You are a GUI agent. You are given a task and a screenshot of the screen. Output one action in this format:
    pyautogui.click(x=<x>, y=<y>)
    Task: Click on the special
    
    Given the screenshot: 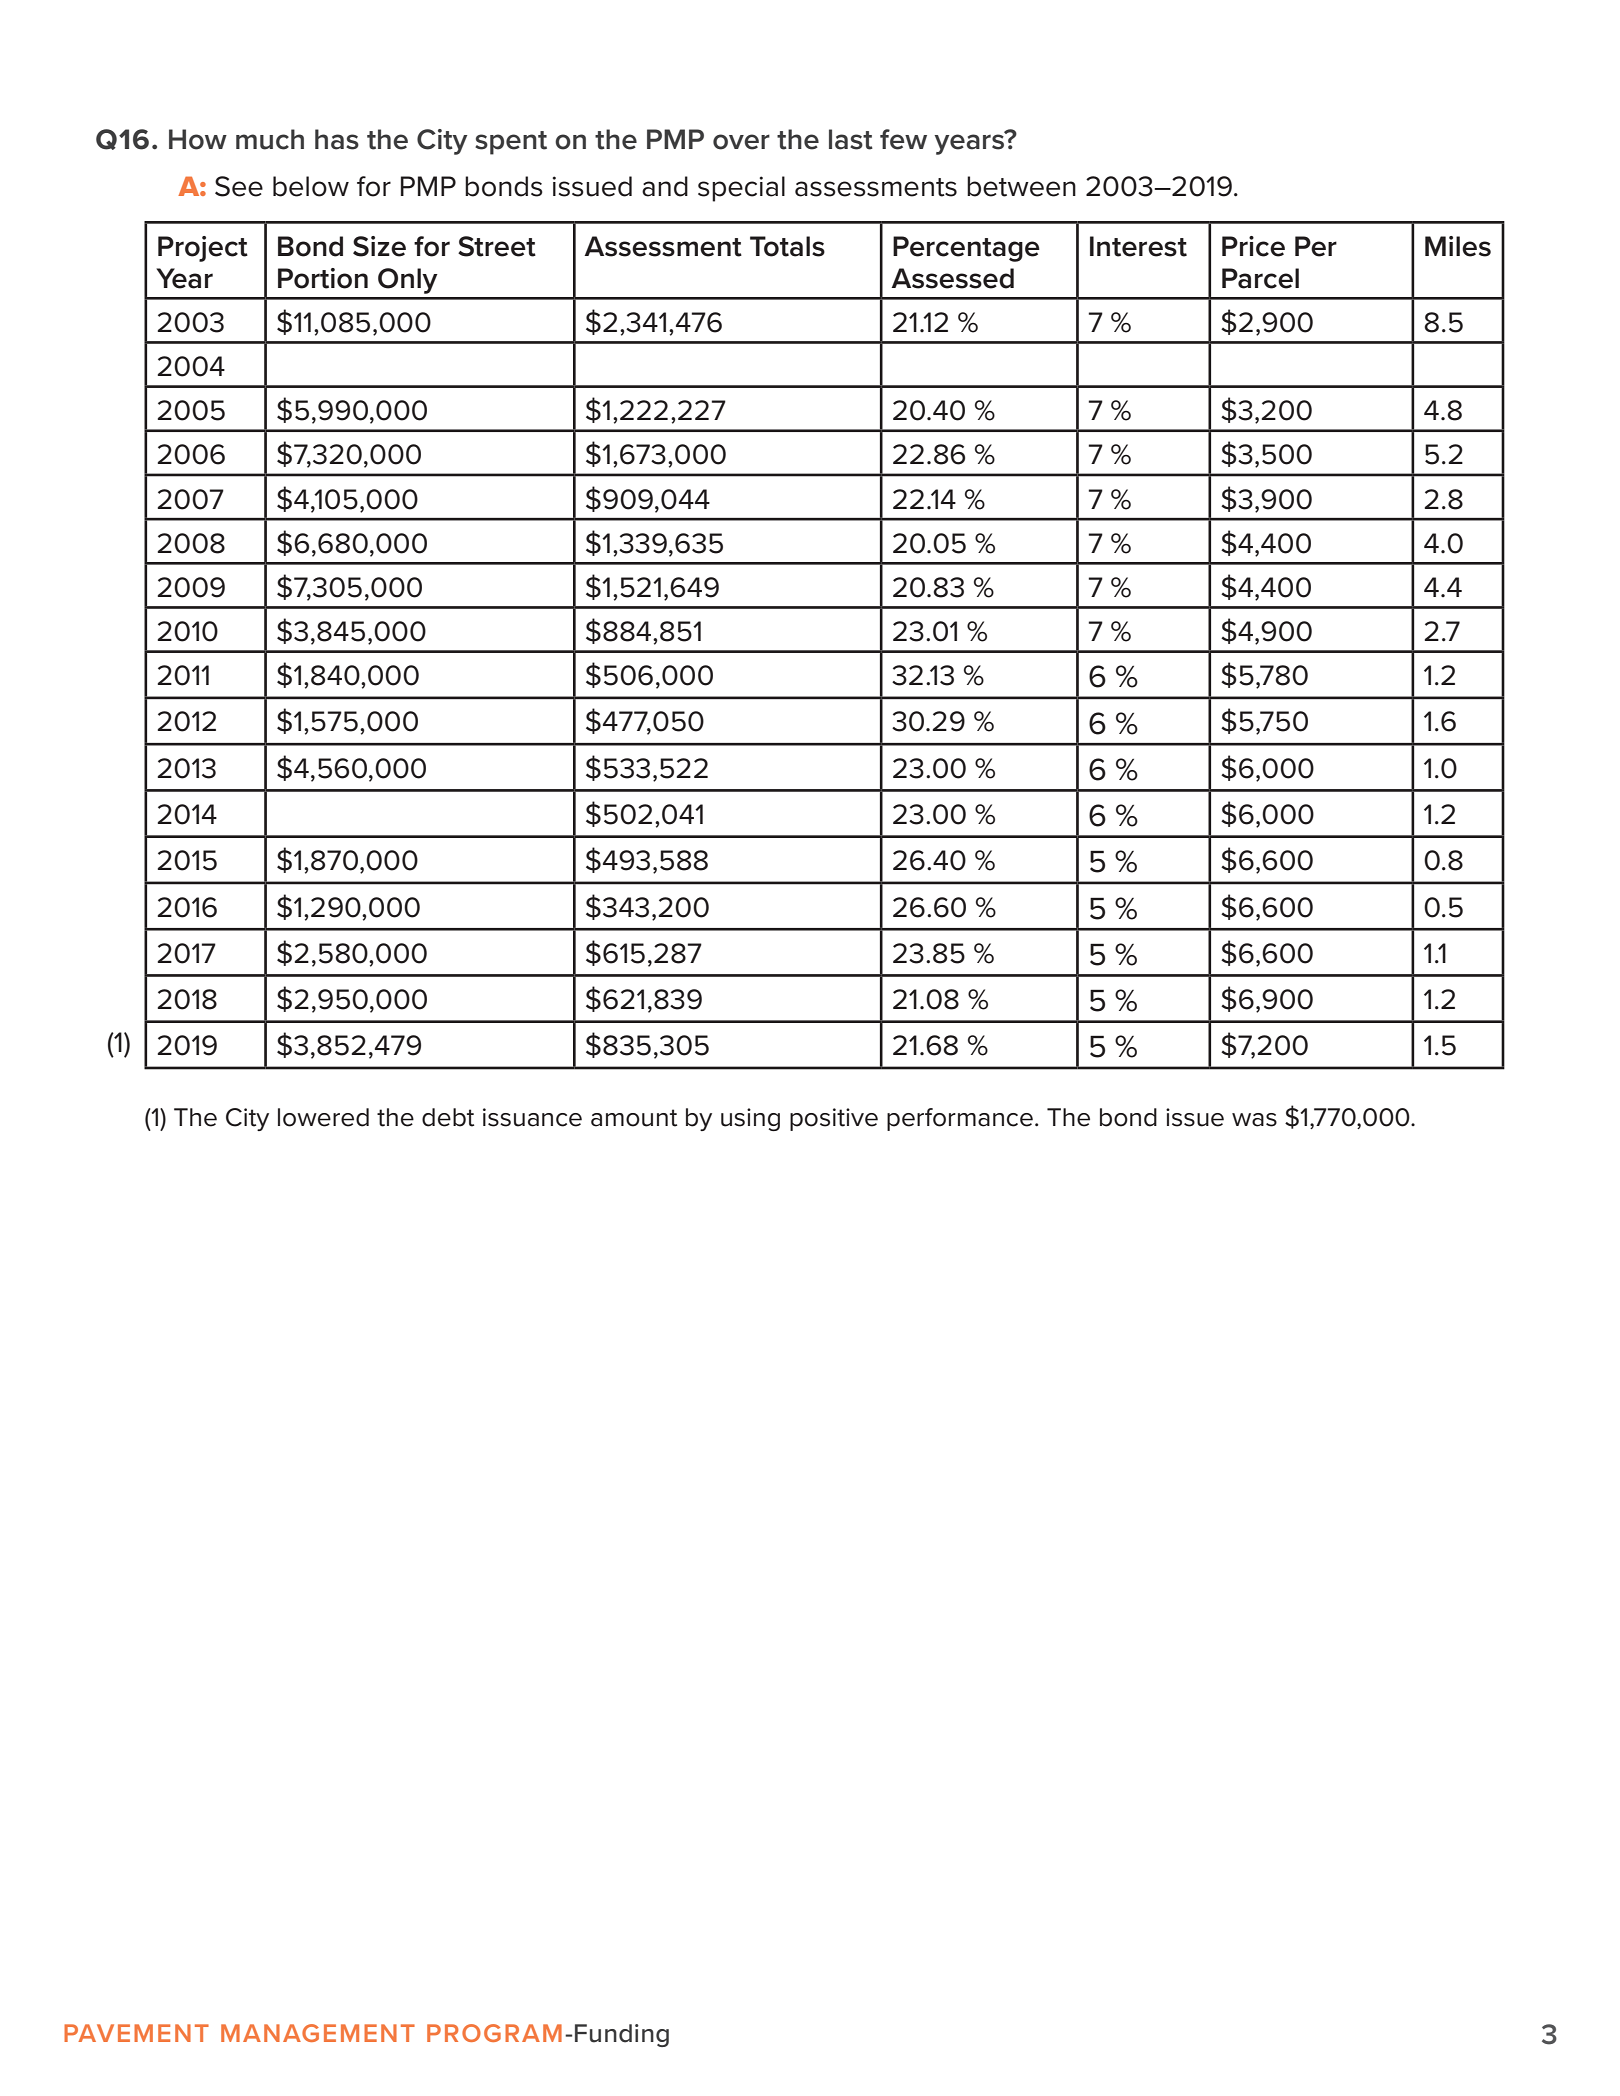 What is the action you would take?
    pyautogui.click(x=741, y=189)
